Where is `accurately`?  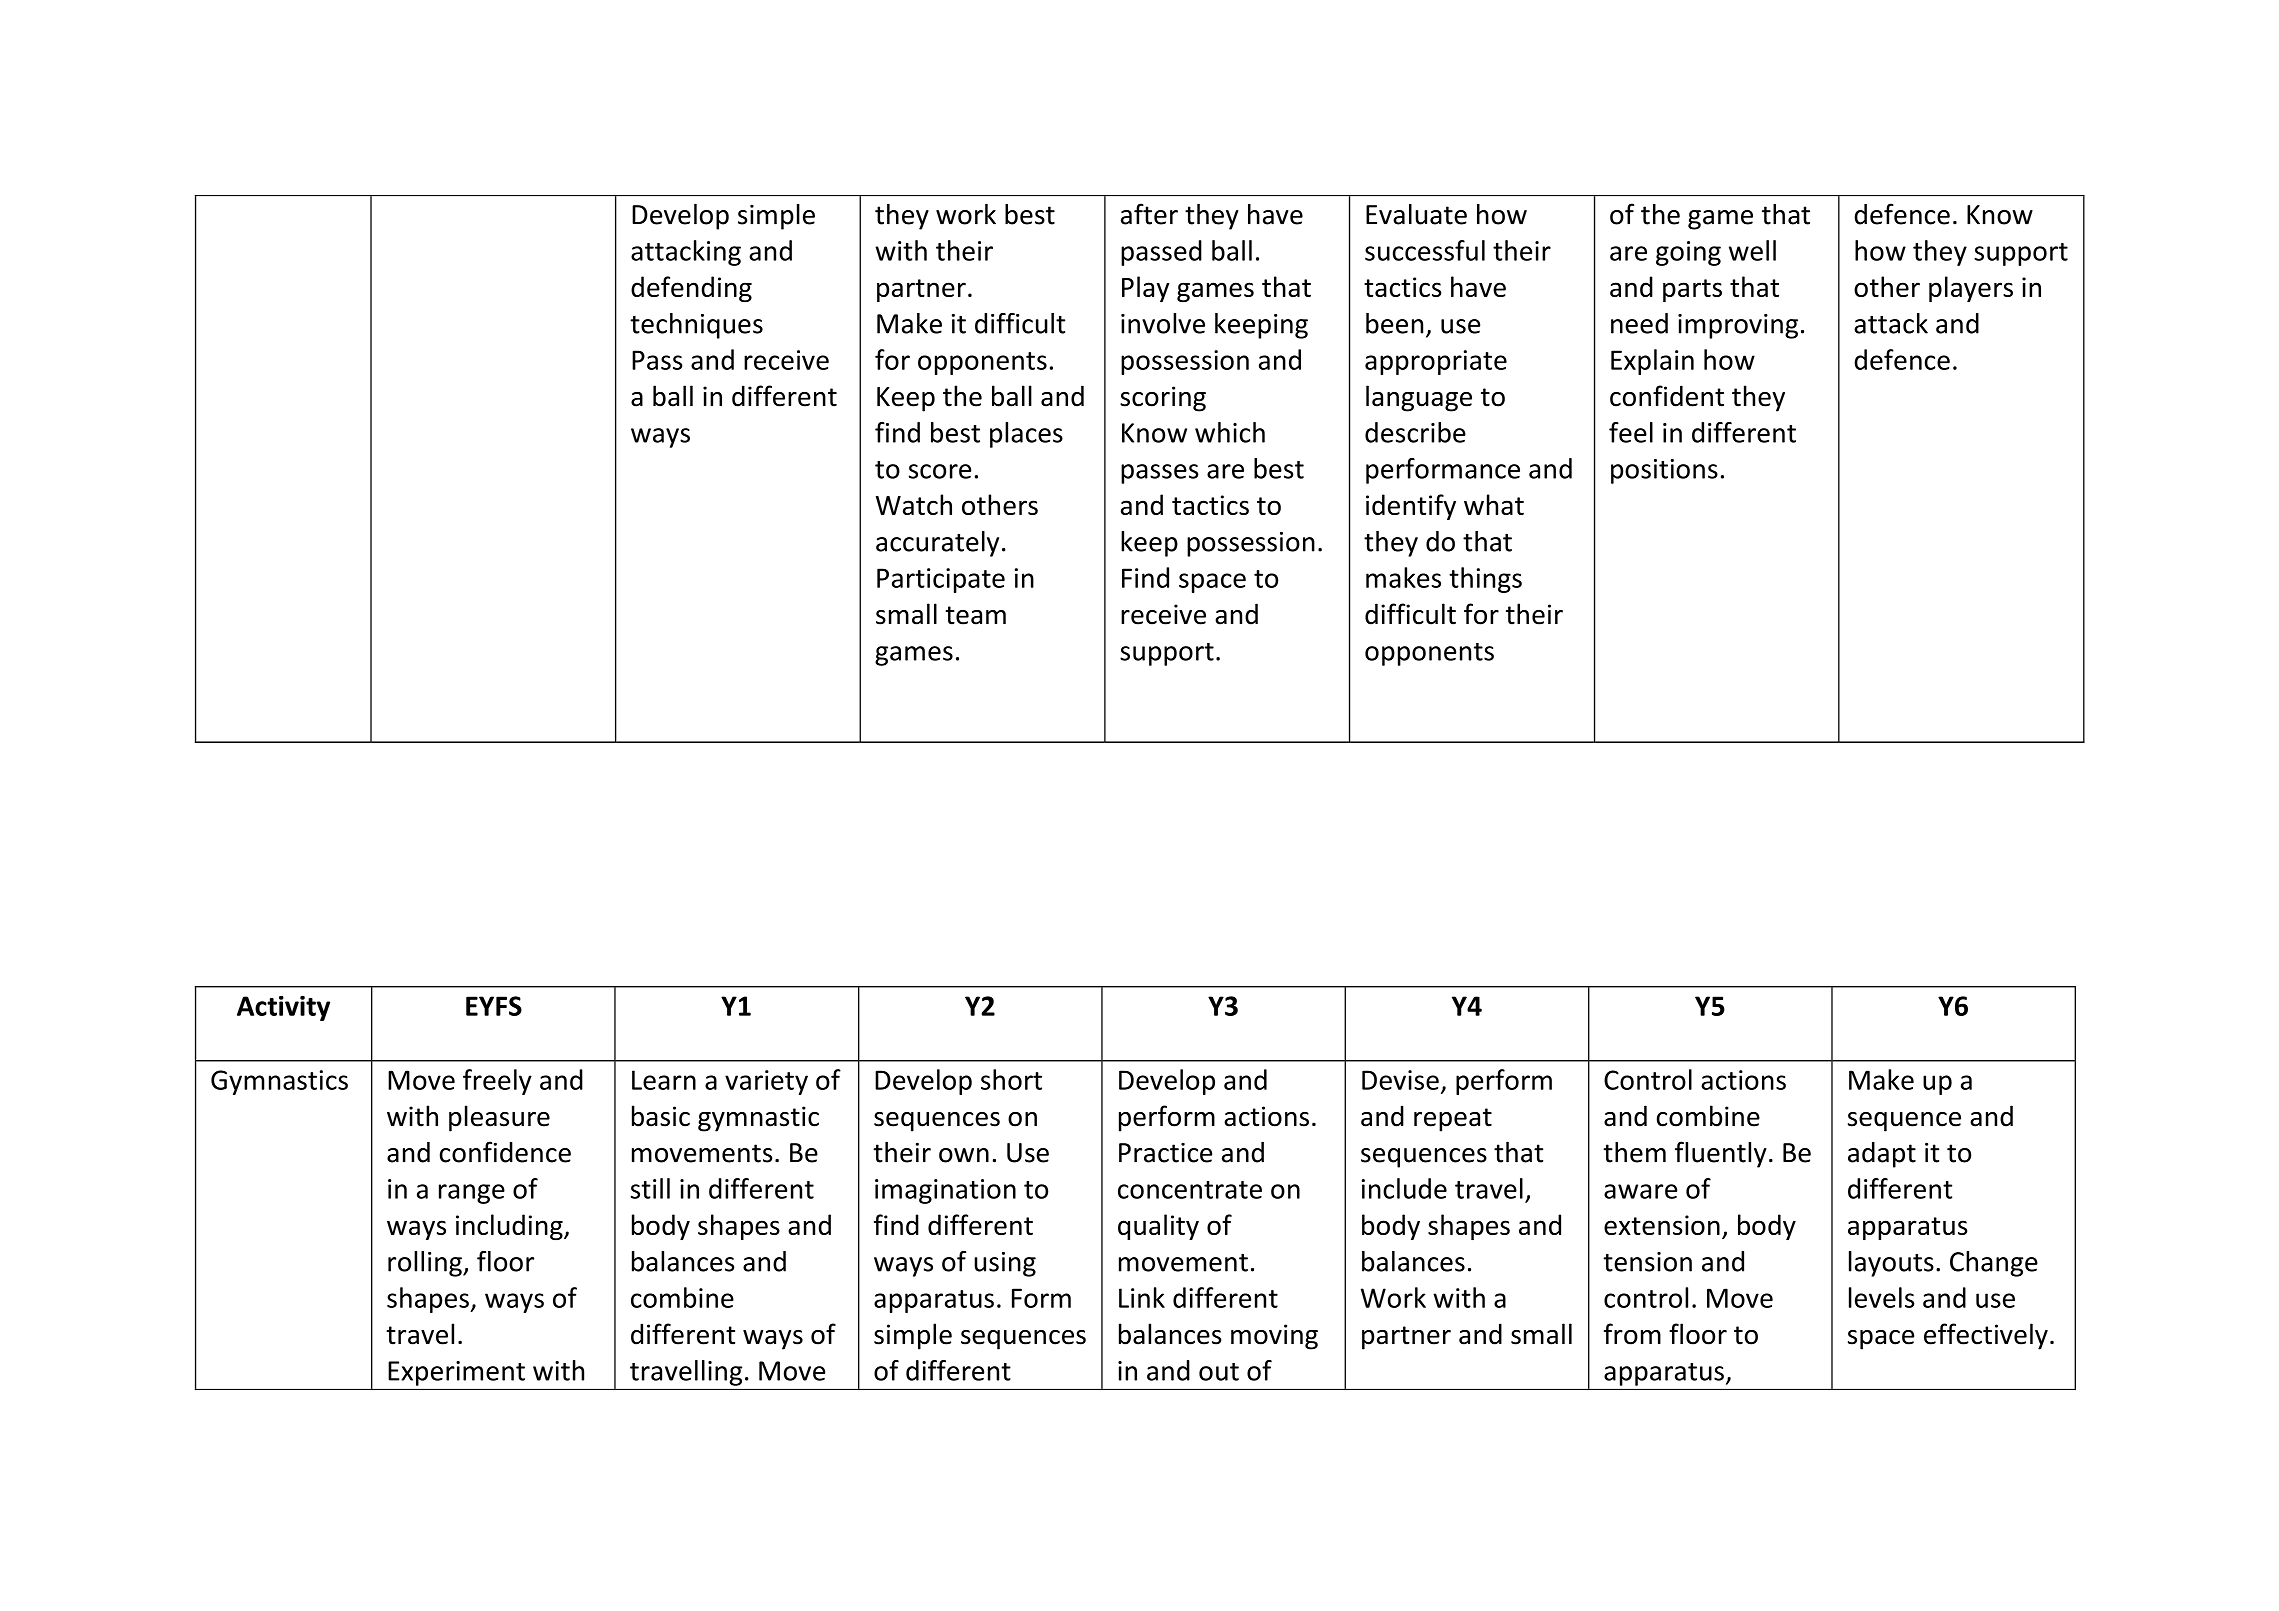
accurately is located at coordinates (937, 544).
